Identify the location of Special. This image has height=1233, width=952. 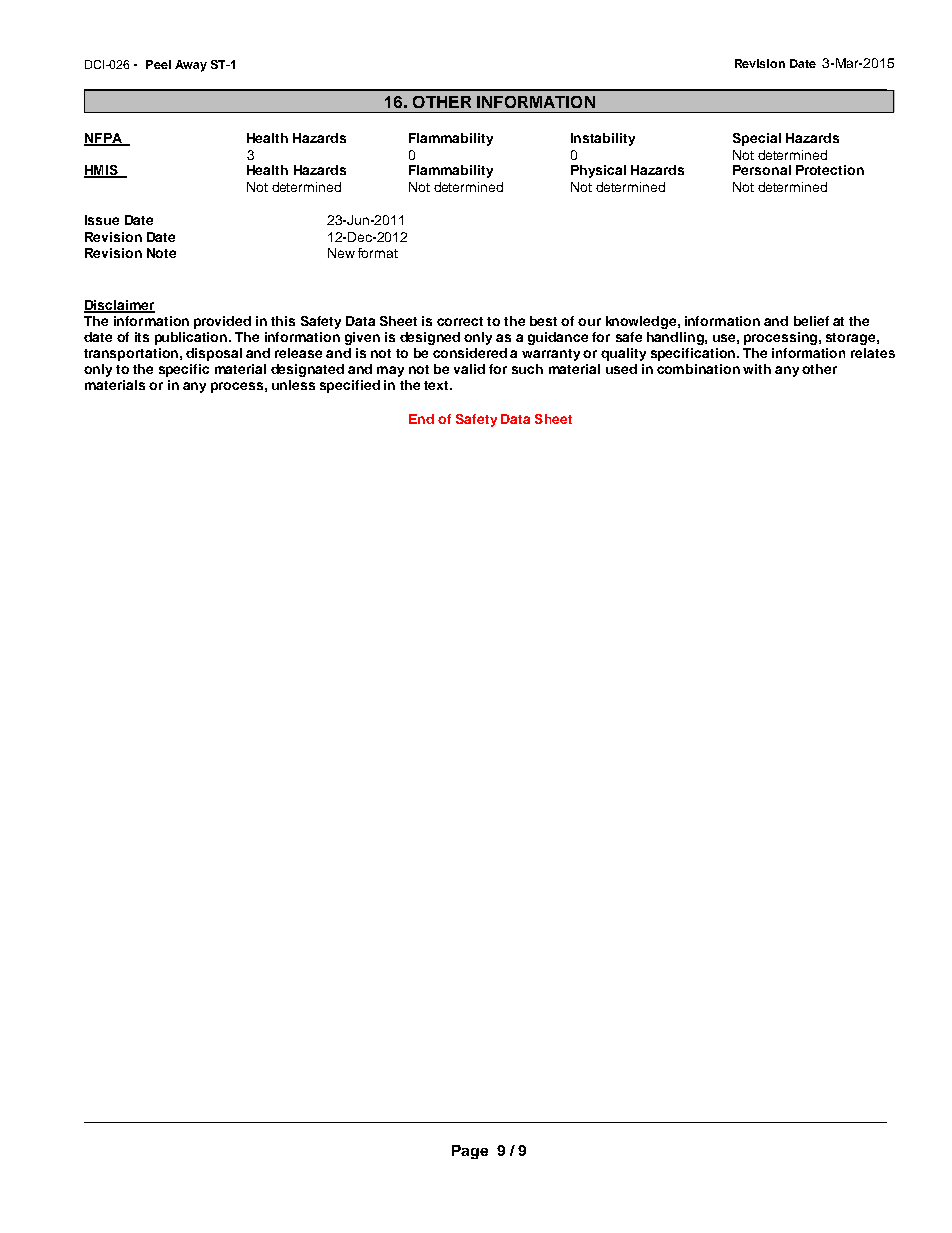
(757, 139).
